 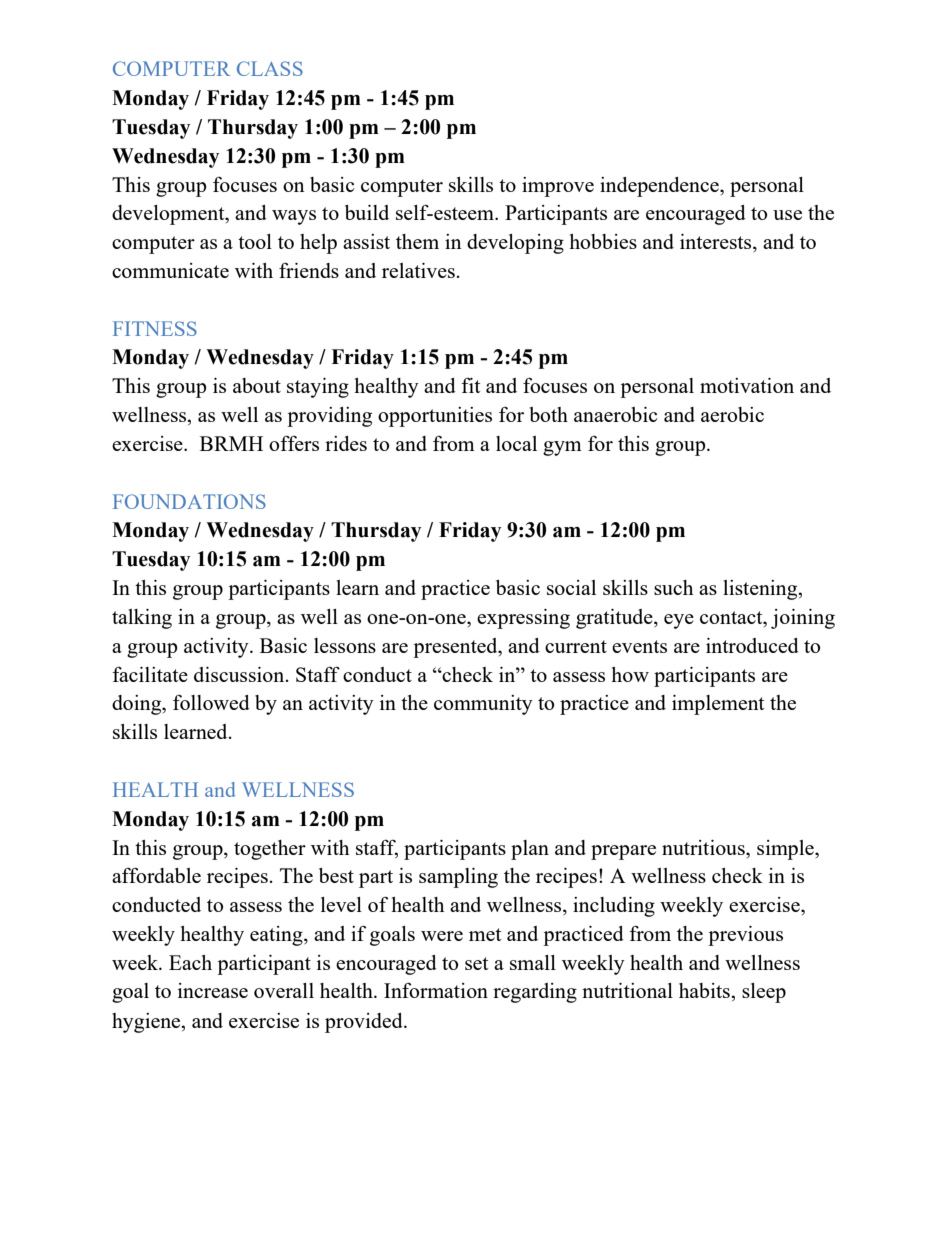 What do you see at coordinates (673, 587) in the document?
I see `such` at bounding box center [673, 587].
